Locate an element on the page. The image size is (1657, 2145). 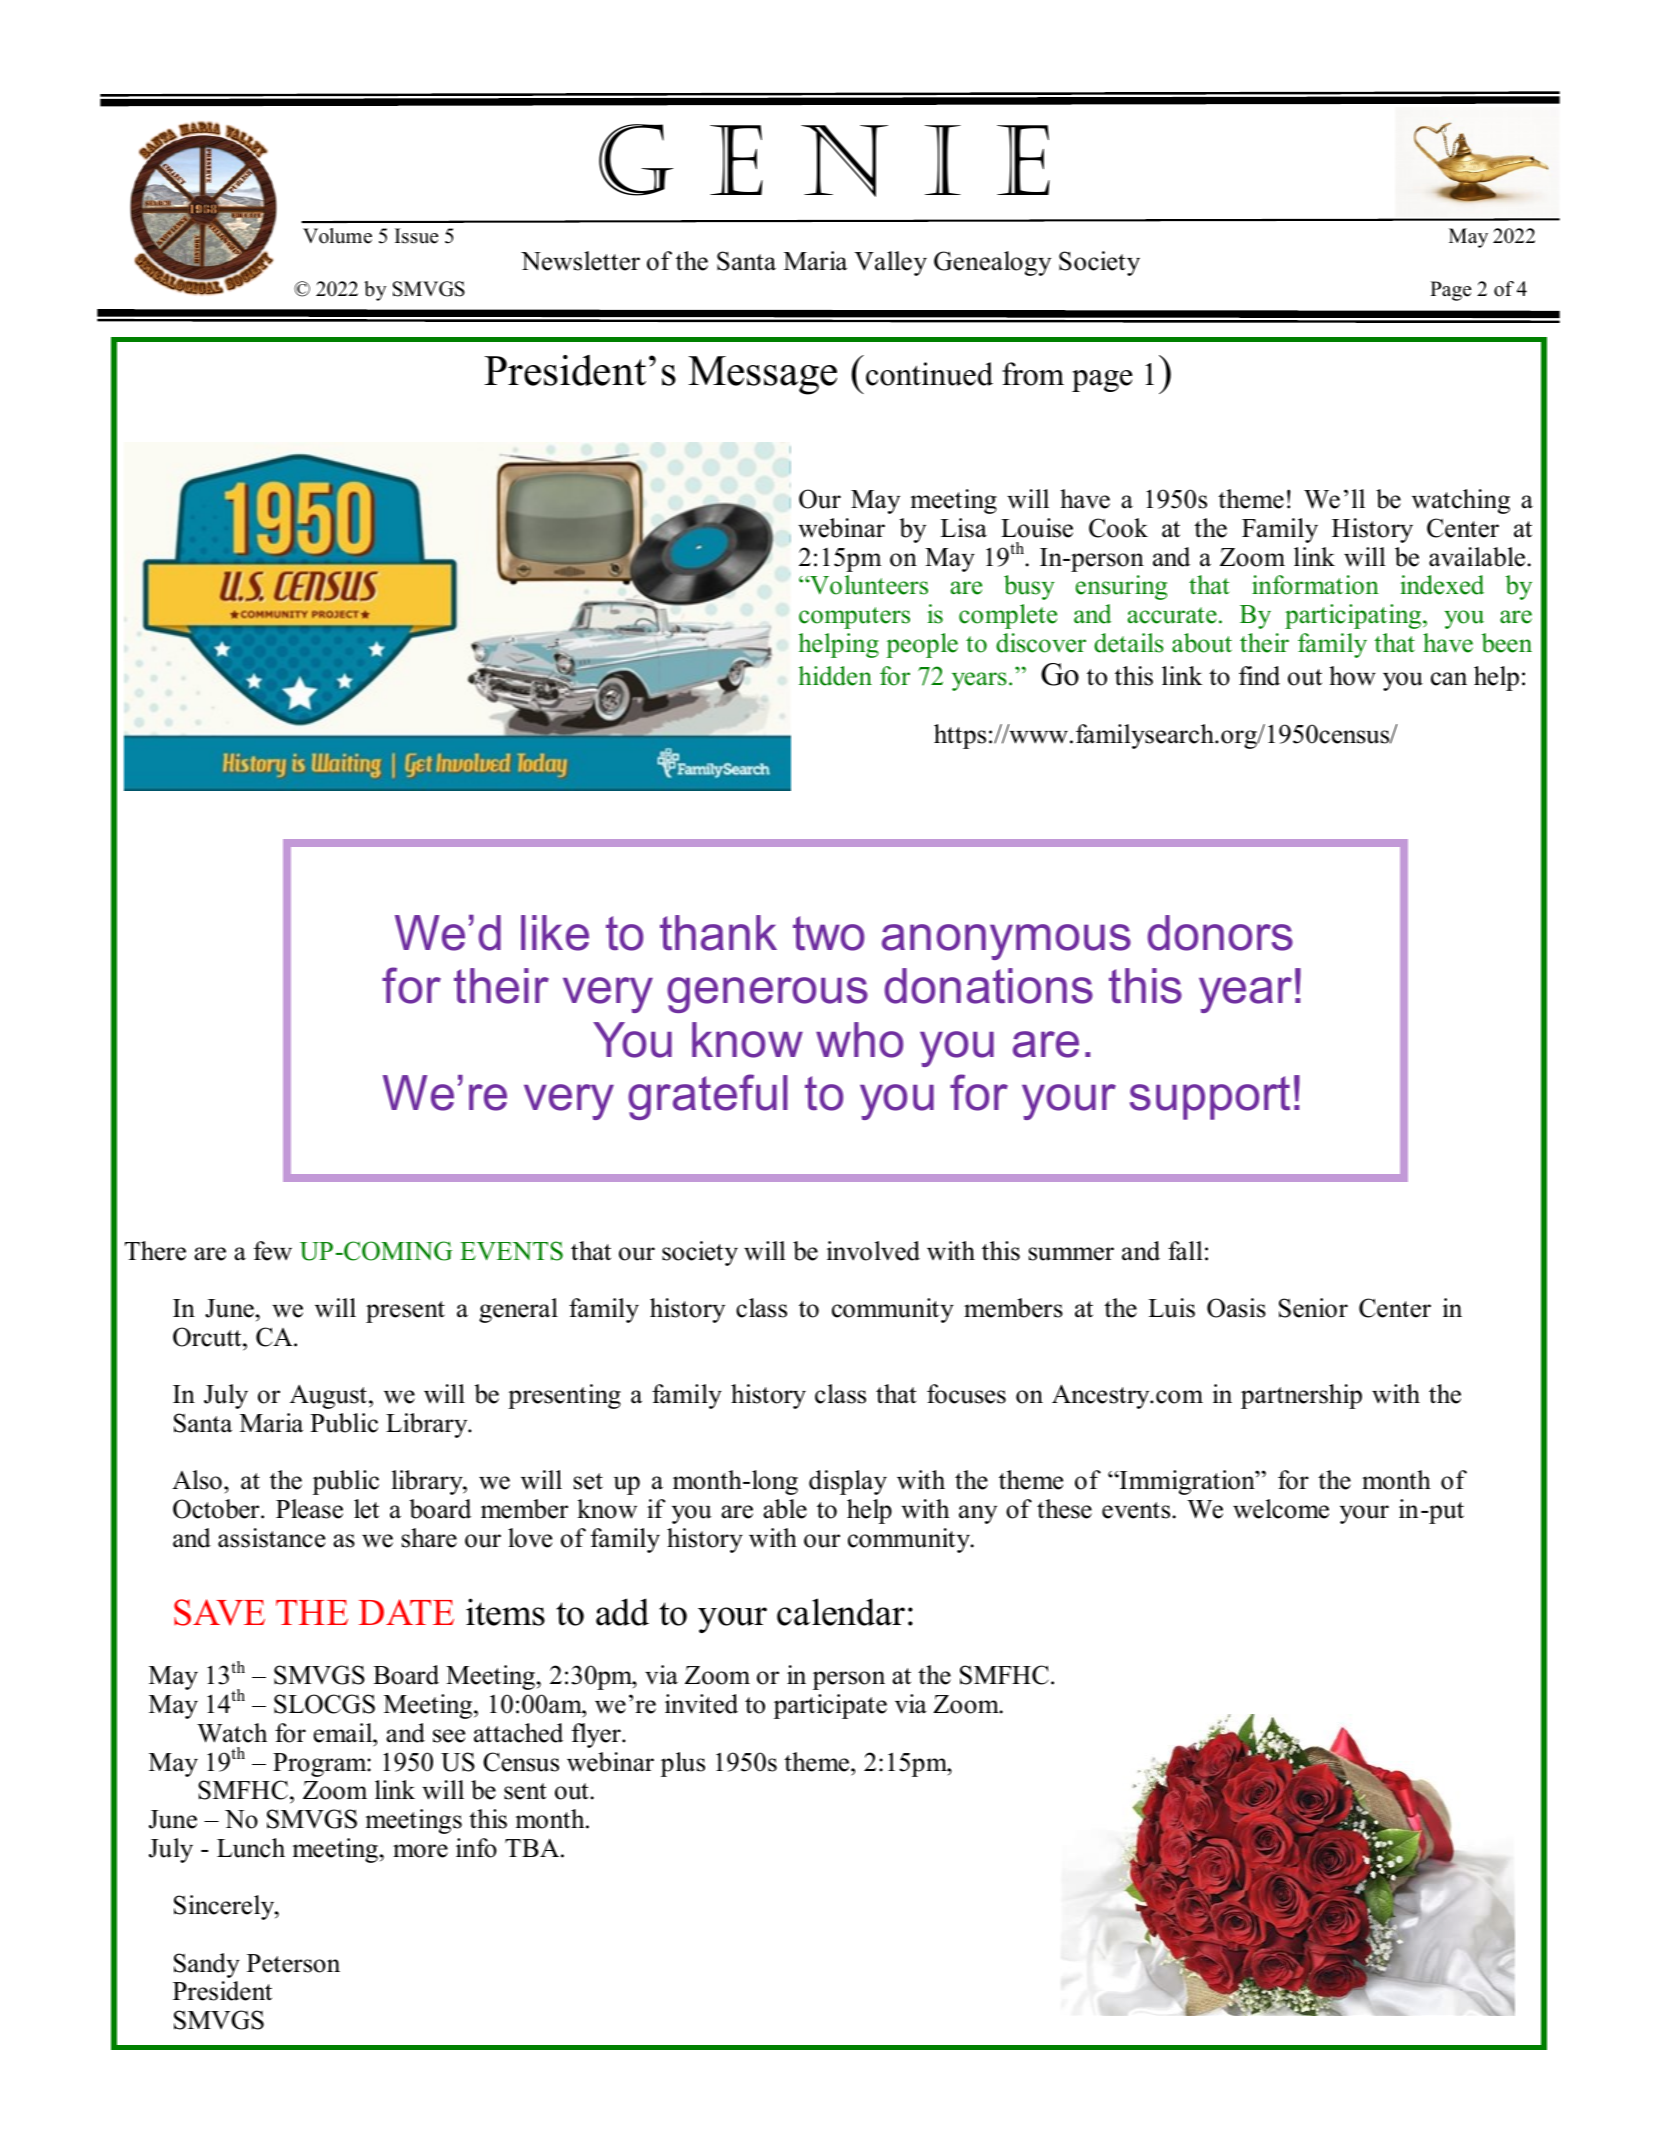
Peterson is located at coordinates (293, 1963).
